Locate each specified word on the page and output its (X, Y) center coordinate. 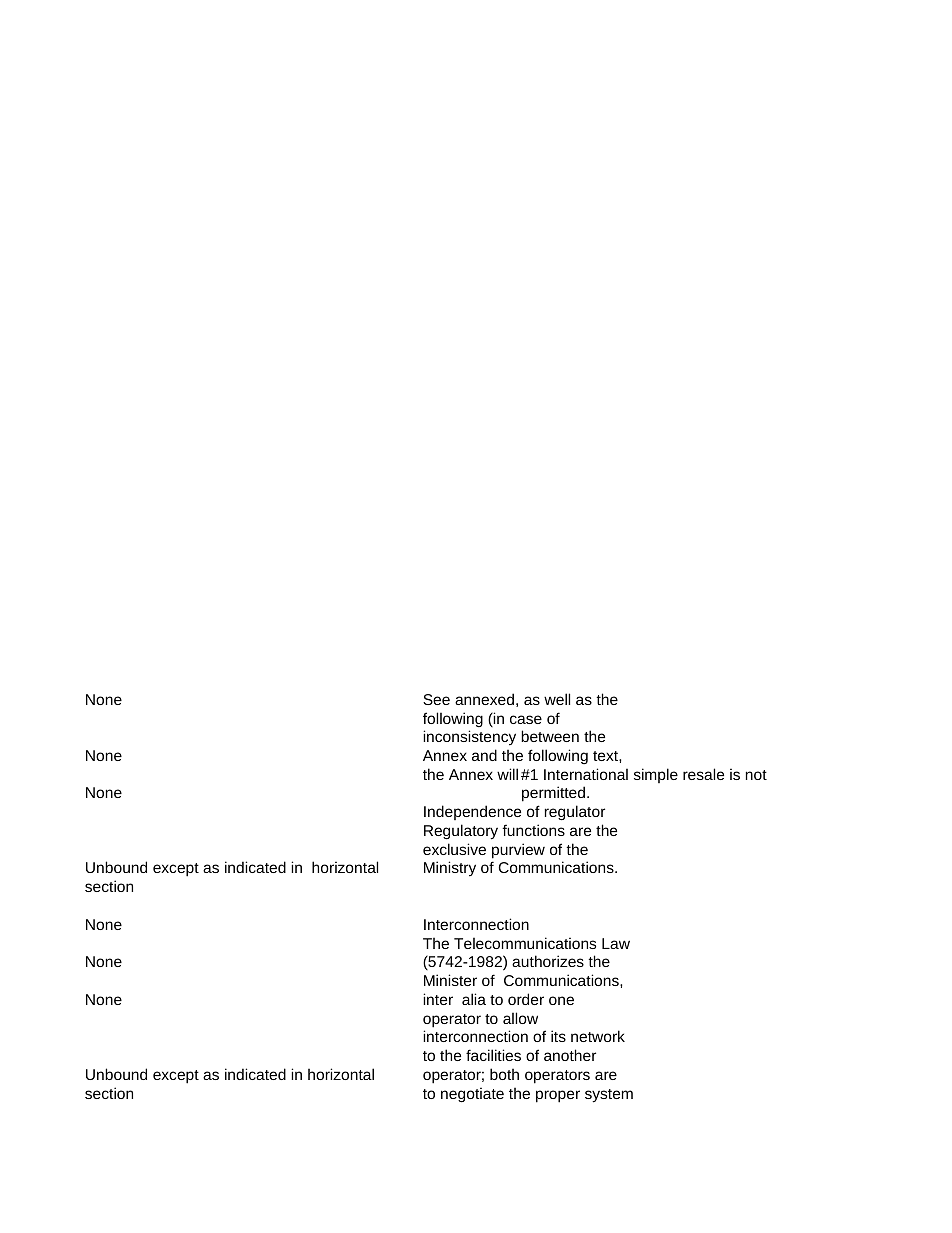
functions (533, 830)
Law (616, 943)
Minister (450, 980)
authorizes (548, 961)
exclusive (454, 849)
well (557, 699)
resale (703, 774)
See (436, 699)
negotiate (472, 1095)
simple (656, 775)
